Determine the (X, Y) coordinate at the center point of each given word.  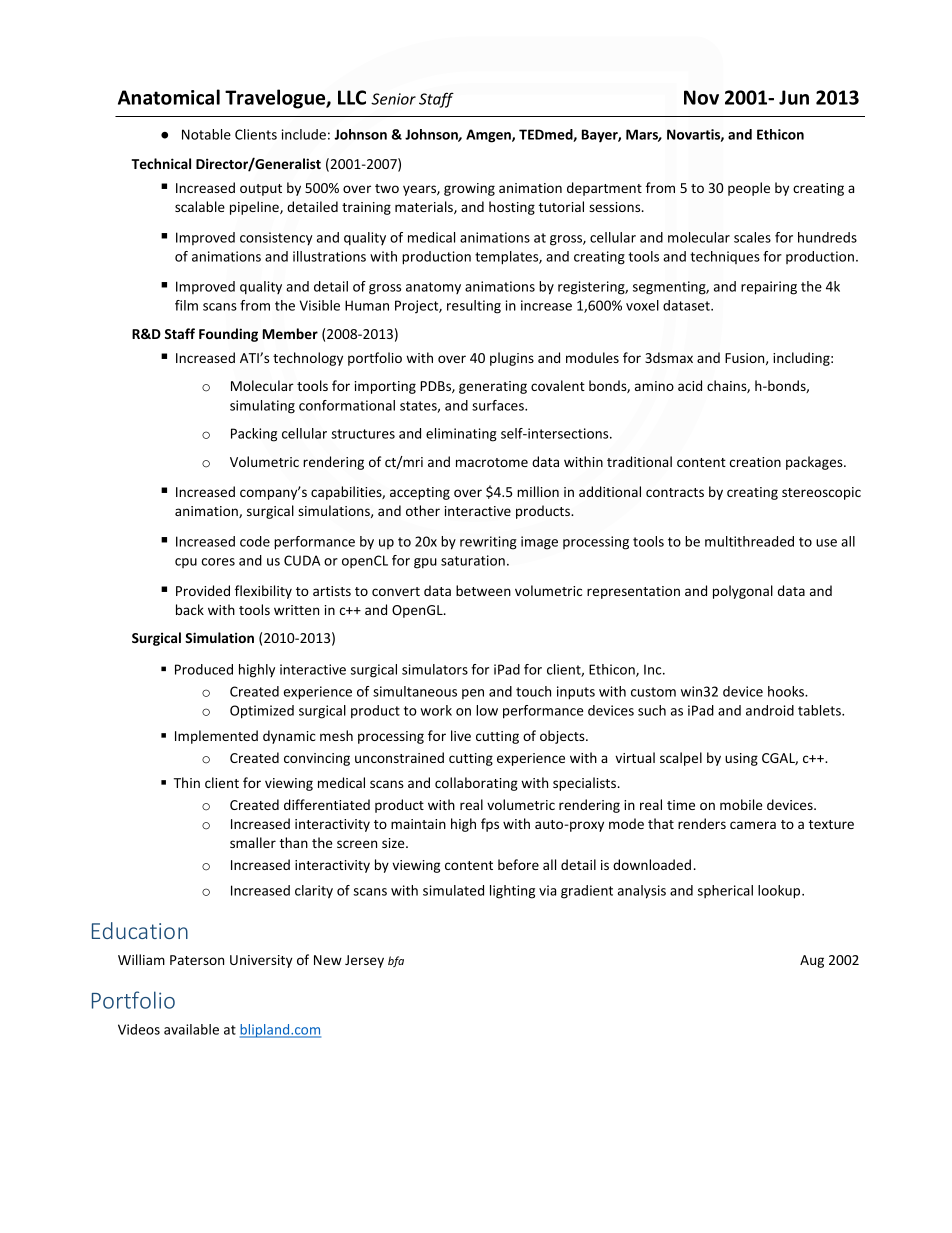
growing (469, 189)
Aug (812, 961)
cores (218, 562)
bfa (396, 961)
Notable (206, 134)
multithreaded (749, 541)
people (749, 189)
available (191, 1029)
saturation (473, 560)
